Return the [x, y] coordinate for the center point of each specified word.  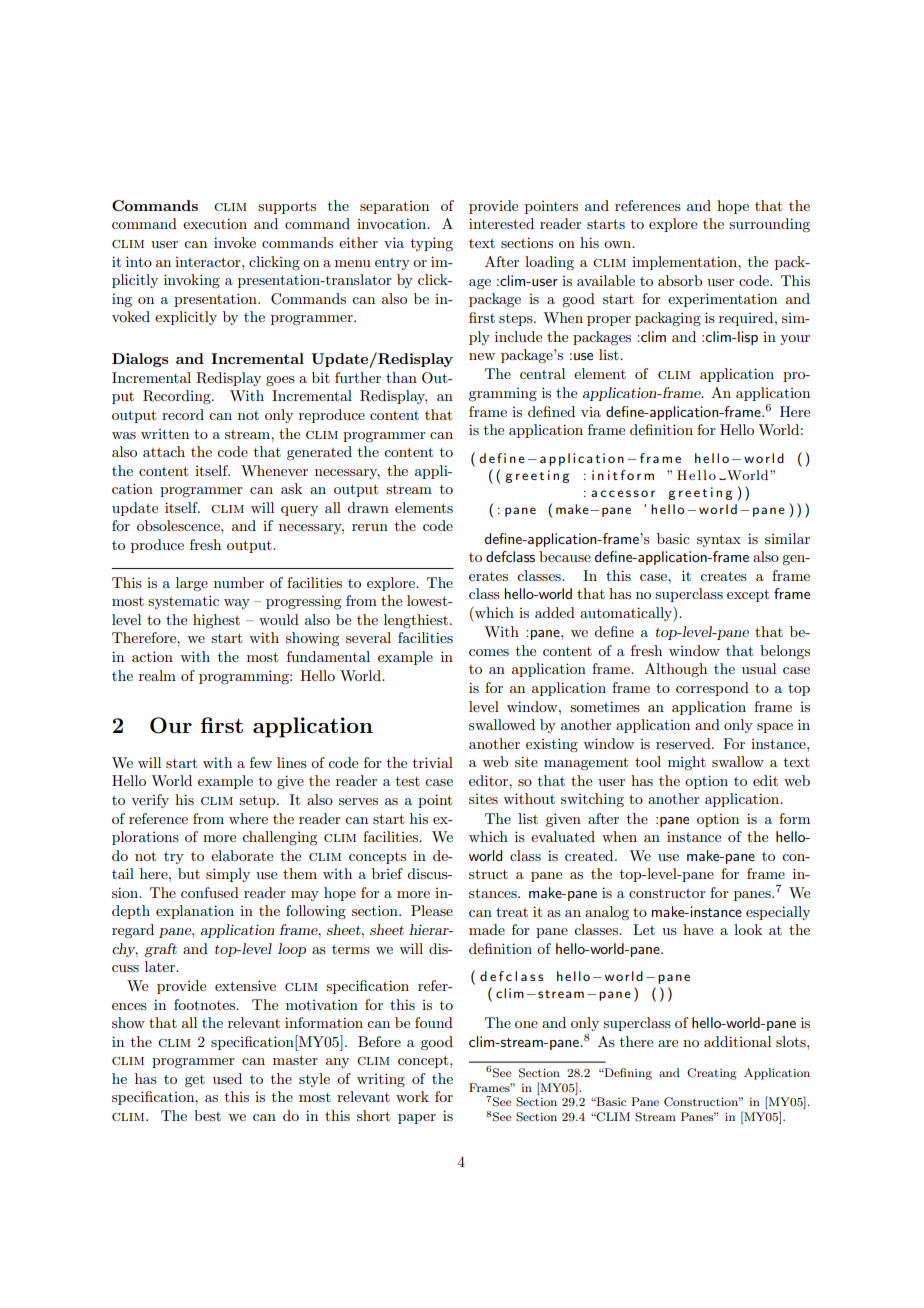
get [195, 1081]
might [687, 763]
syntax [719, 540]
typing [432, 244]
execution [215, 223]
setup [258, 802]
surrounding [769, 225]
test [408, 781]
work [412, 1096]
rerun [370, 527]
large [192, 584]
